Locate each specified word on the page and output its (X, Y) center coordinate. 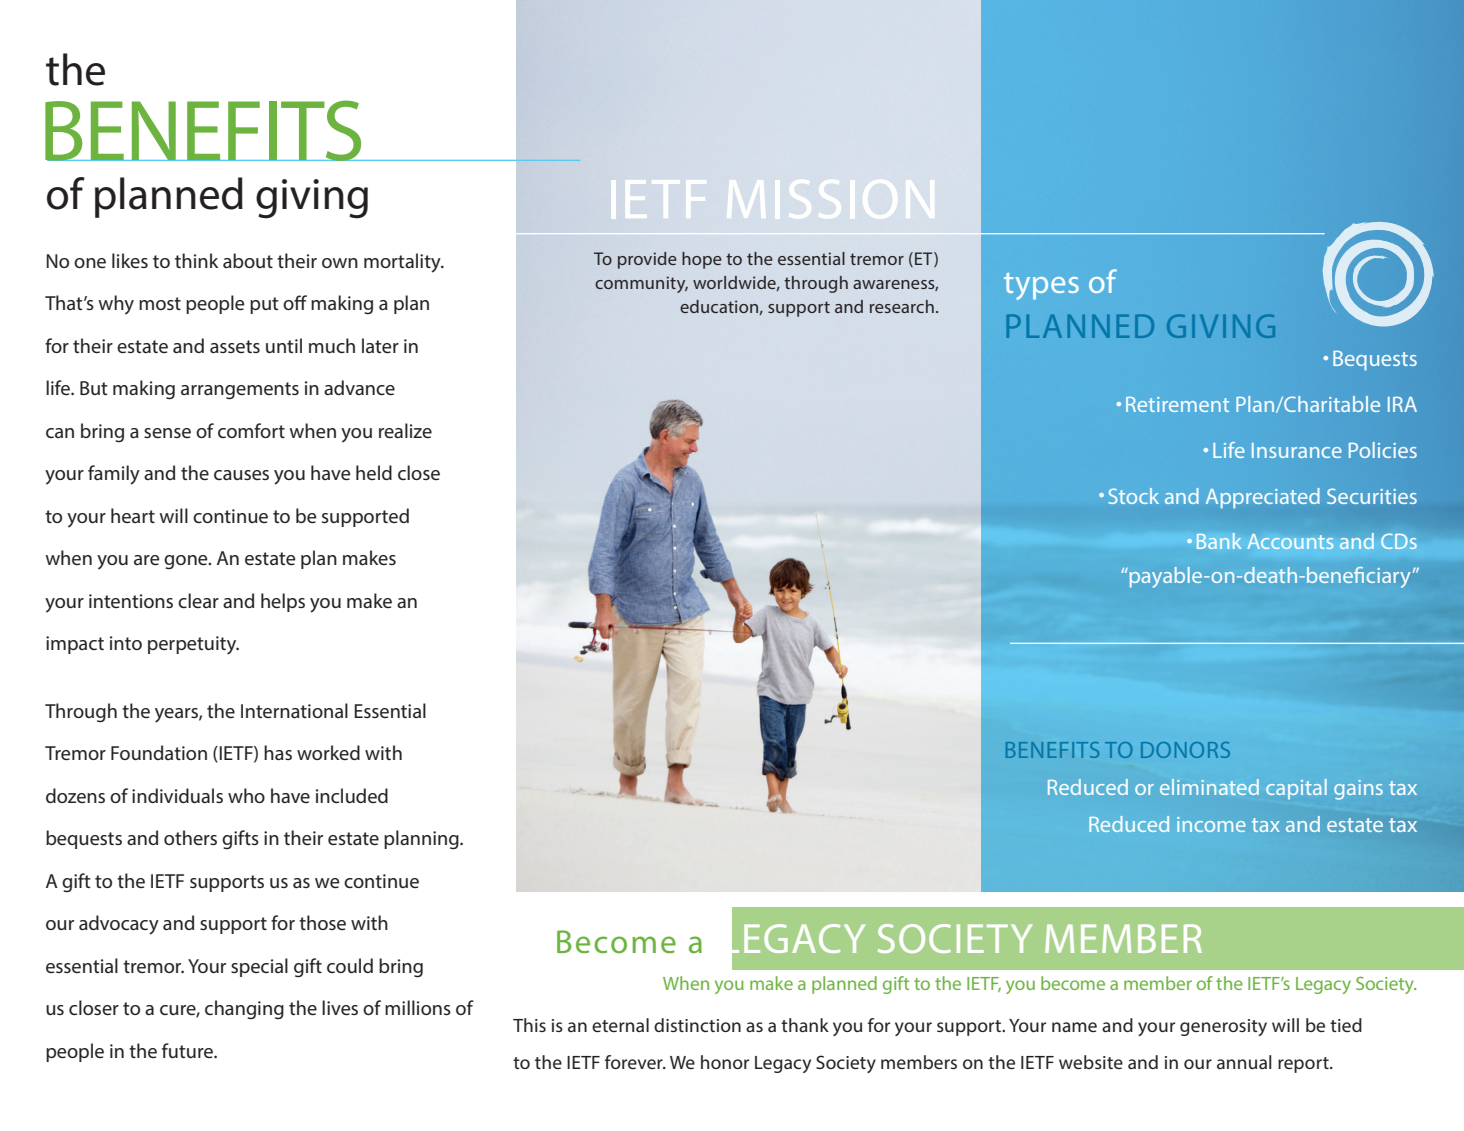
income (1211, 824)
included (352, 795)
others (190, 837)
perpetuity (193, 645)
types (1041, 286)
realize (405, 430)
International (294, 710)
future (188, 1050)
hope (702, 260)
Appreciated (1263, 498)
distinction (697, 1025)
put (264, 305)
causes (241, 475)
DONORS (1185, 750)
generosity (1223, 1027)
